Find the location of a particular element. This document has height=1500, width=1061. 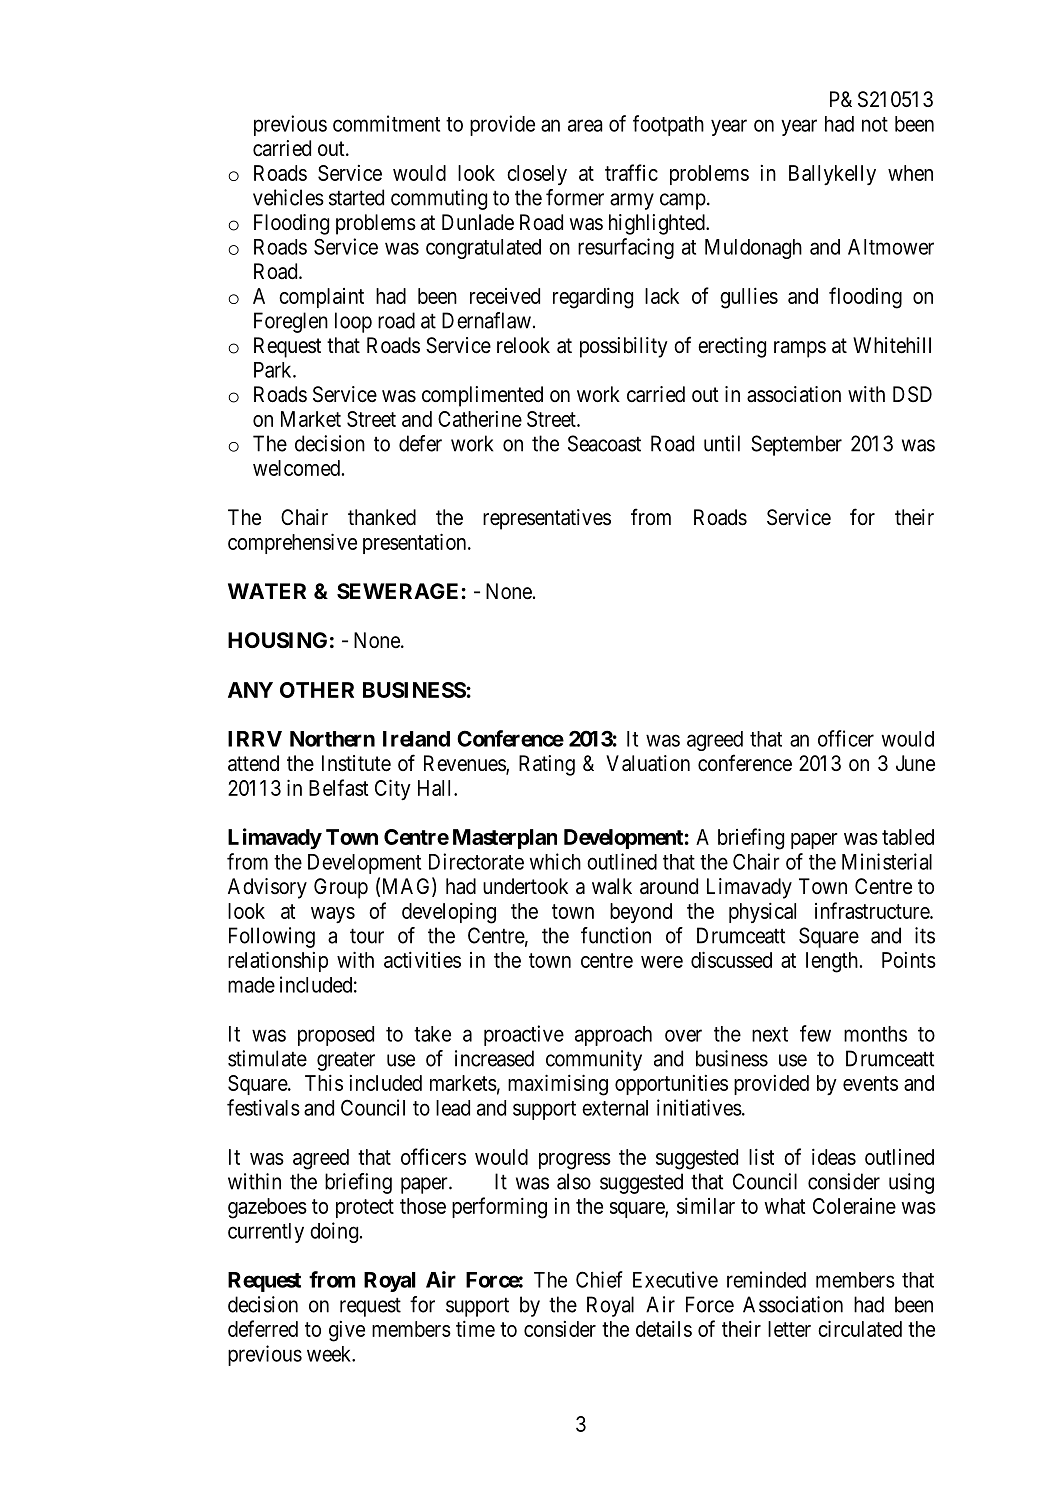

June is located at coordinates (915, 763).
